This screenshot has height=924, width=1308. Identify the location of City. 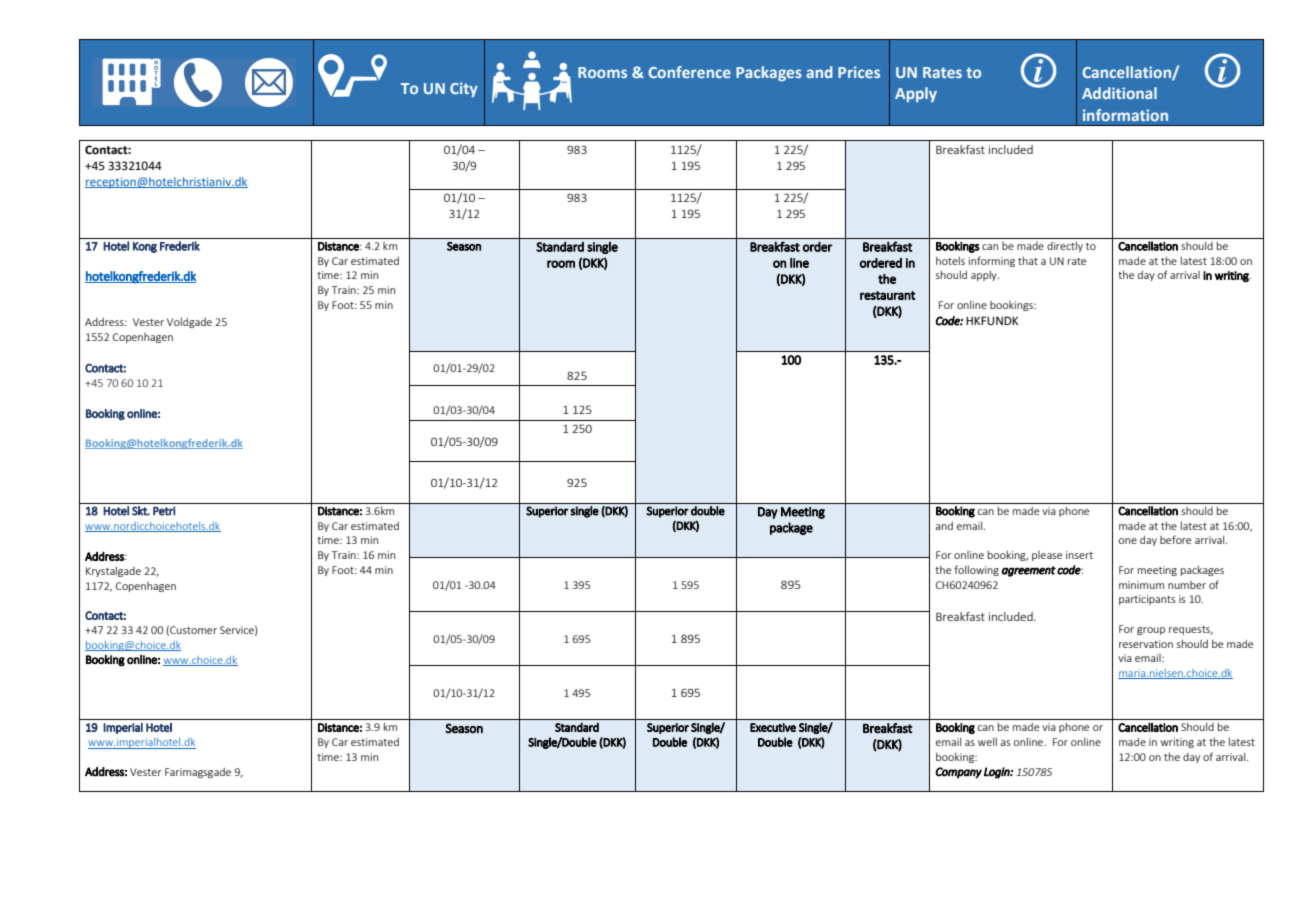
(464, 89).
